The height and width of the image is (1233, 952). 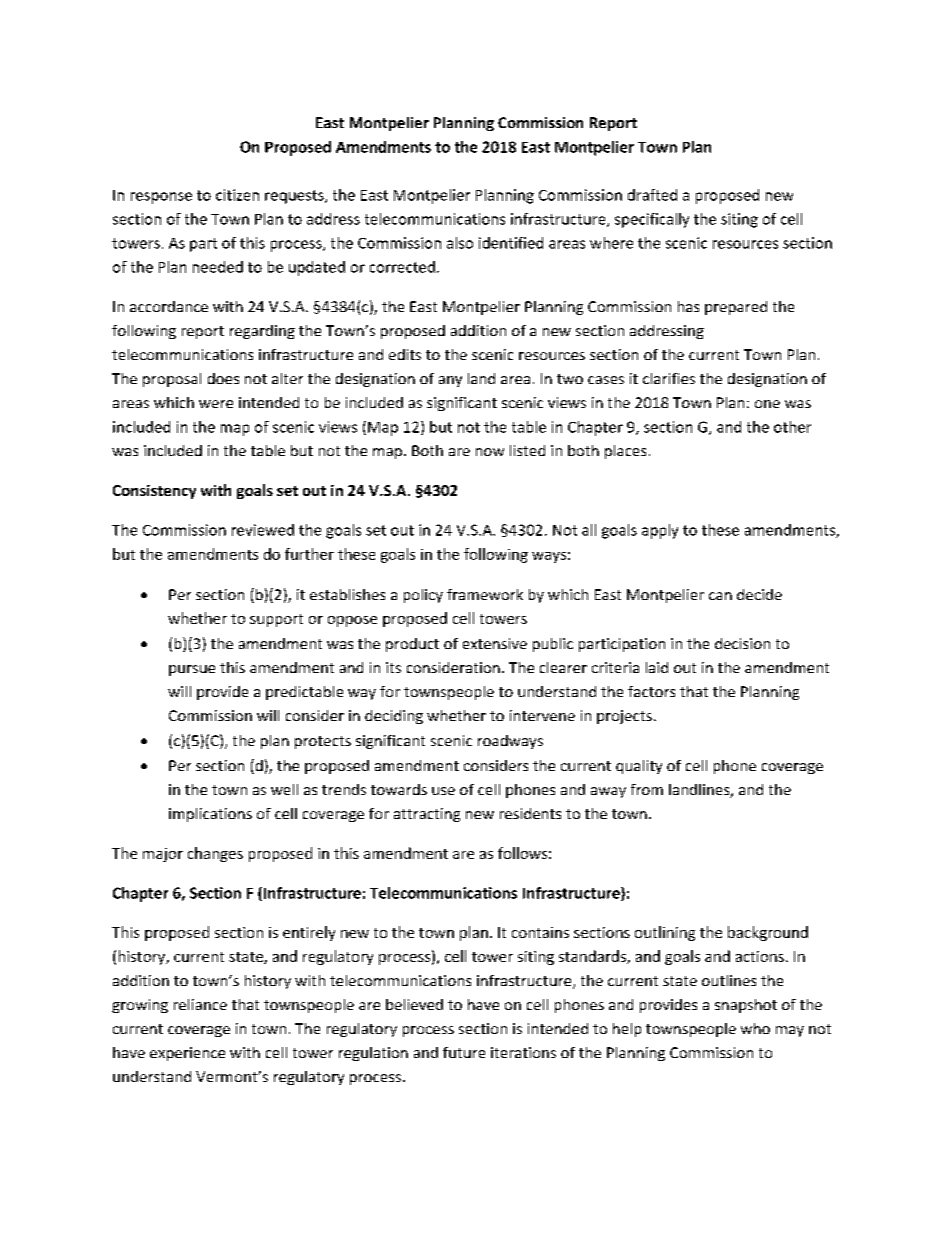 I want to click on decision, so click(x=742, y=643).
